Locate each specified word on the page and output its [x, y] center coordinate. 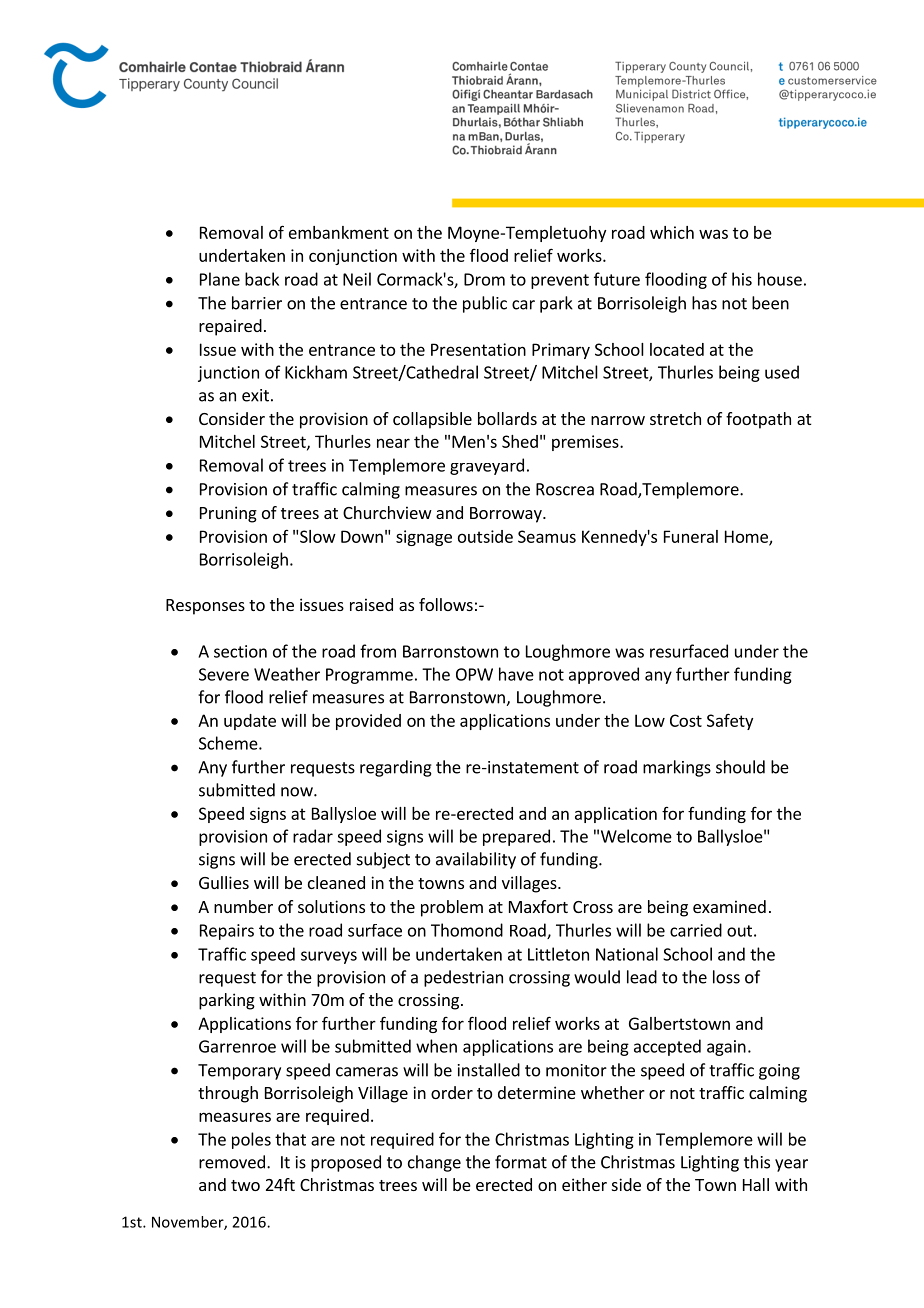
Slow [318, 536]
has [704, 303]
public [485, 304]
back [262, 279]
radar [313, 836]
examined [729, 906]
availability [476, 860]
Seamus [547, 536]
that [290, 1139]
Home [747, 537]
